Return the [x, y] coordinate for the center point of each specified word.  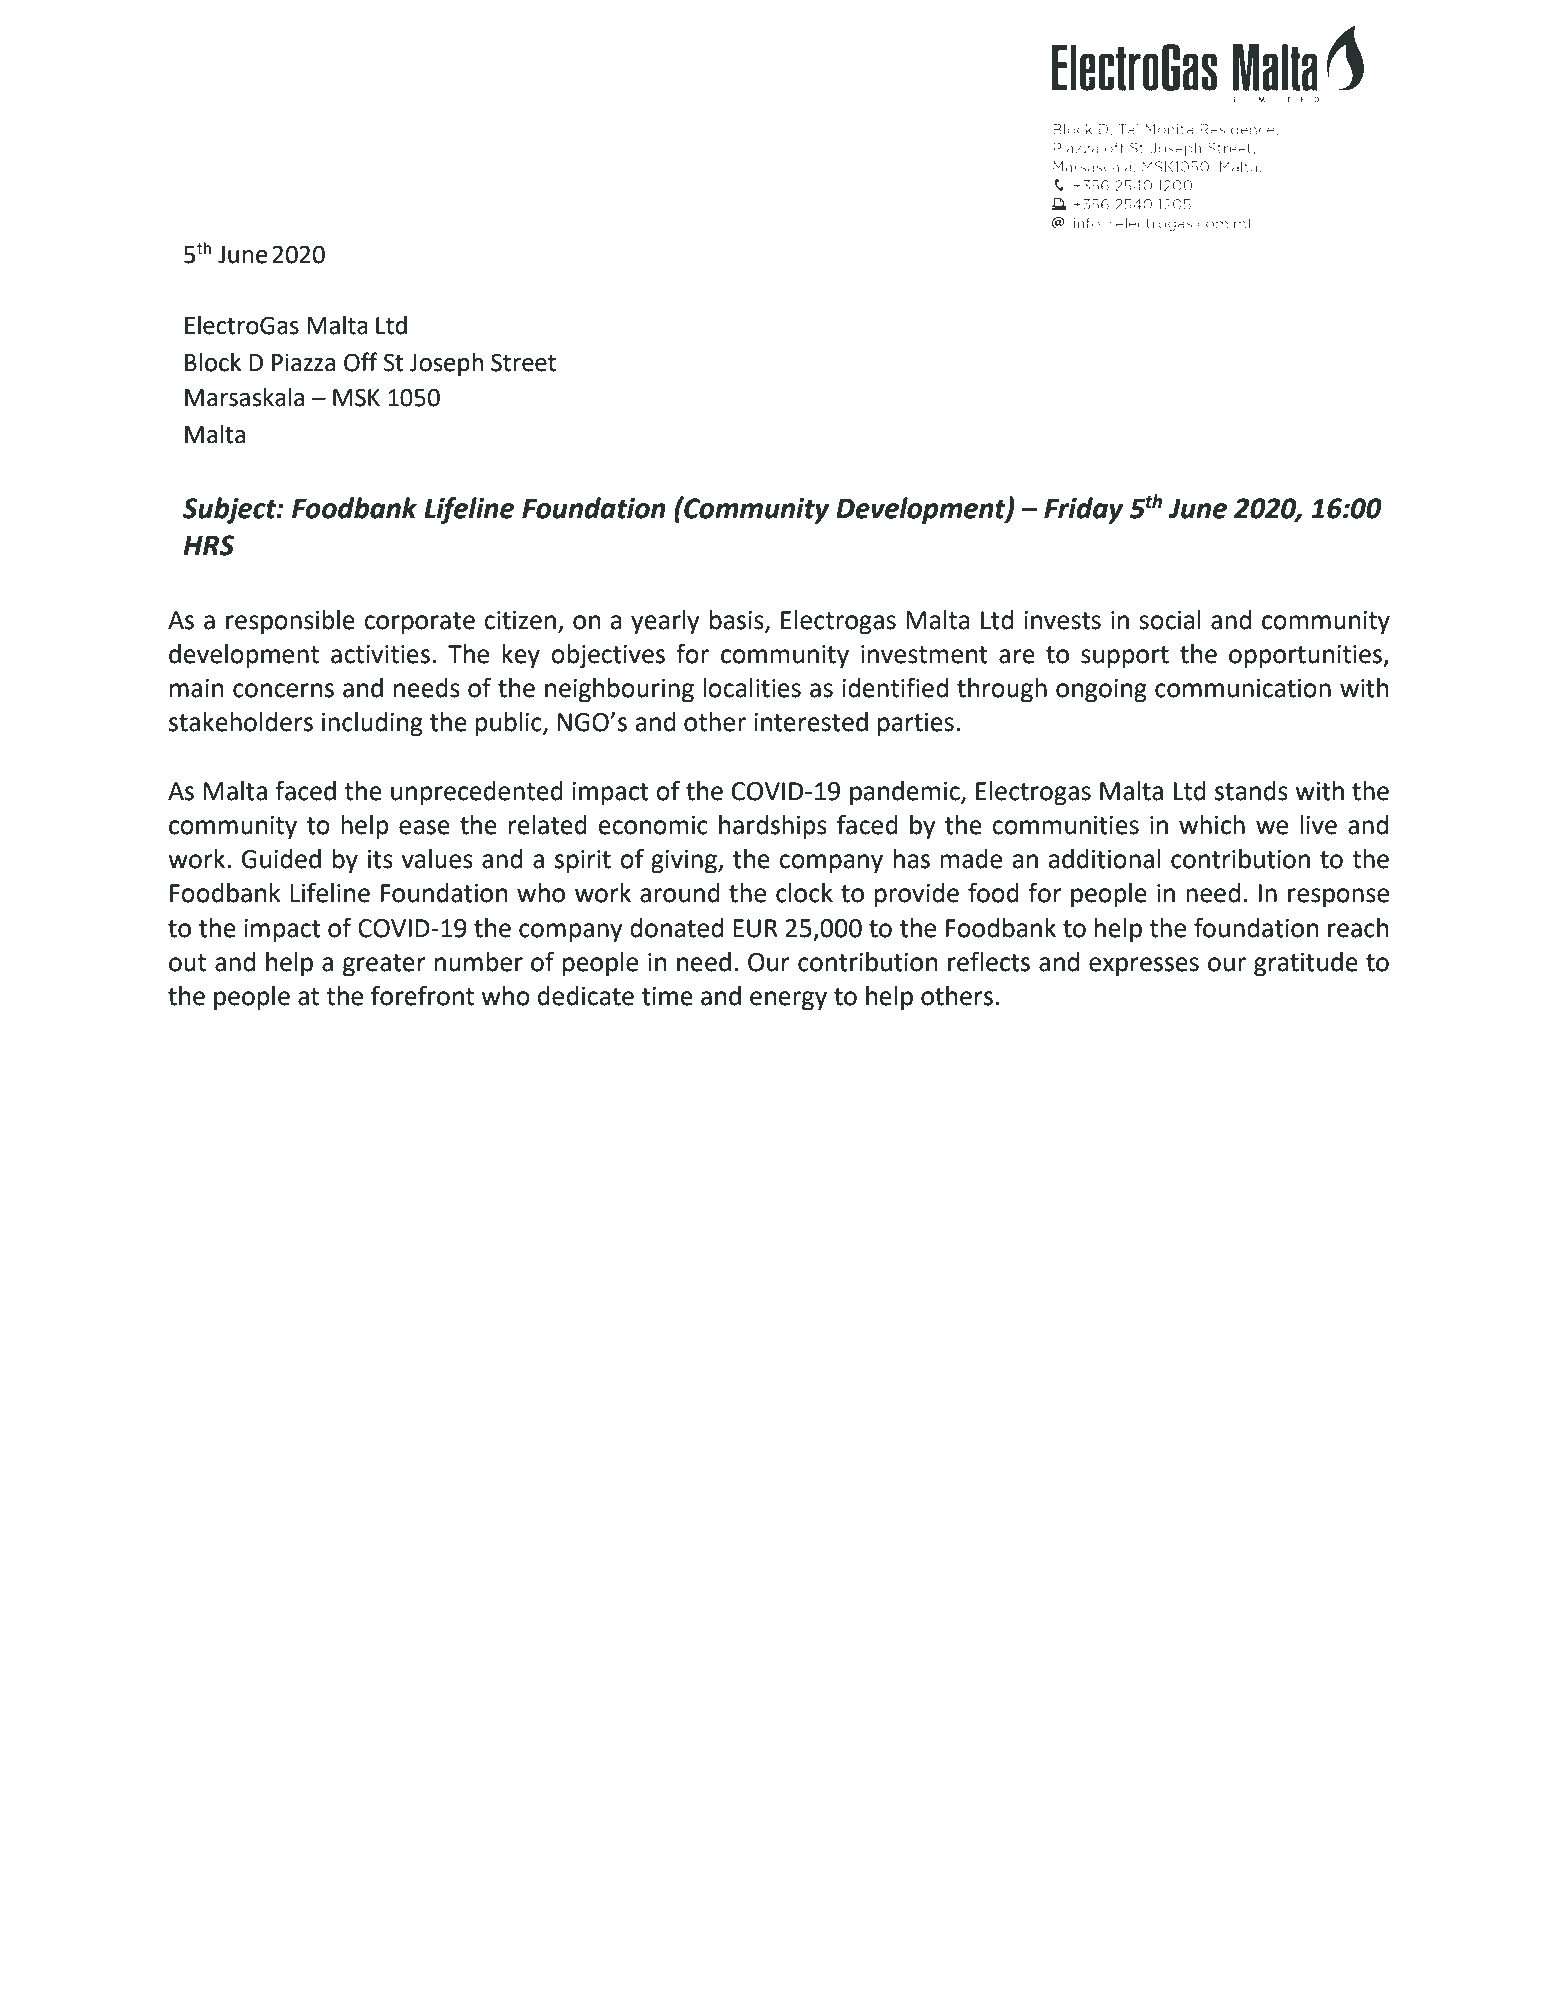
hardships [773, 827]
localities [752, 688]
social [1170, 620]
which [1212, 825]
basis [738, 621]
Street [523, 362]
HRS [208, 545]
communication [1243, 688]
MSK [356, 397]
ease [424, 827]
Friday [1084, 510]
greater [384, 965]
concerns [283, 690]
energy [788, 1001]
